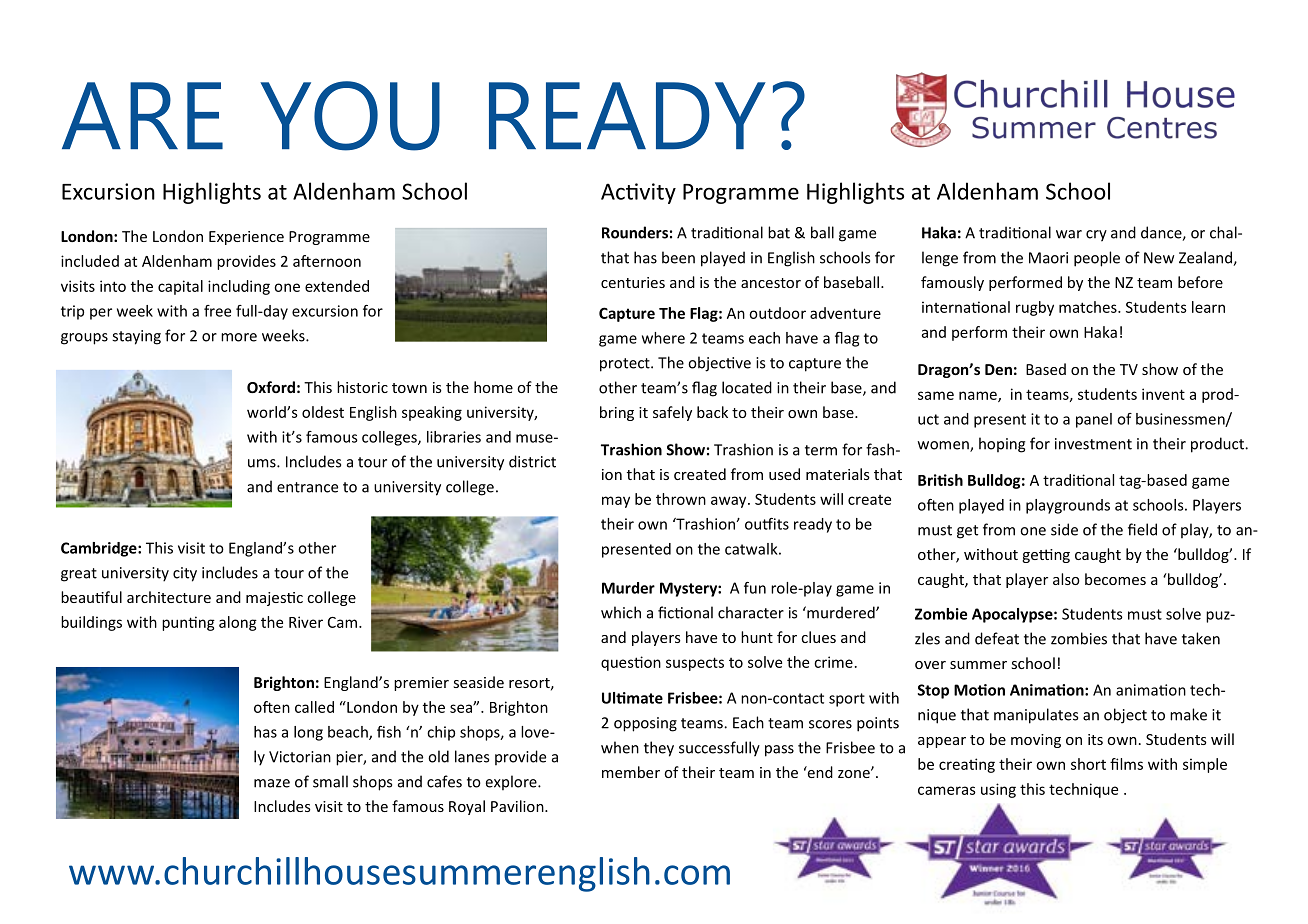  I want to click on district, so click(532, 461).
